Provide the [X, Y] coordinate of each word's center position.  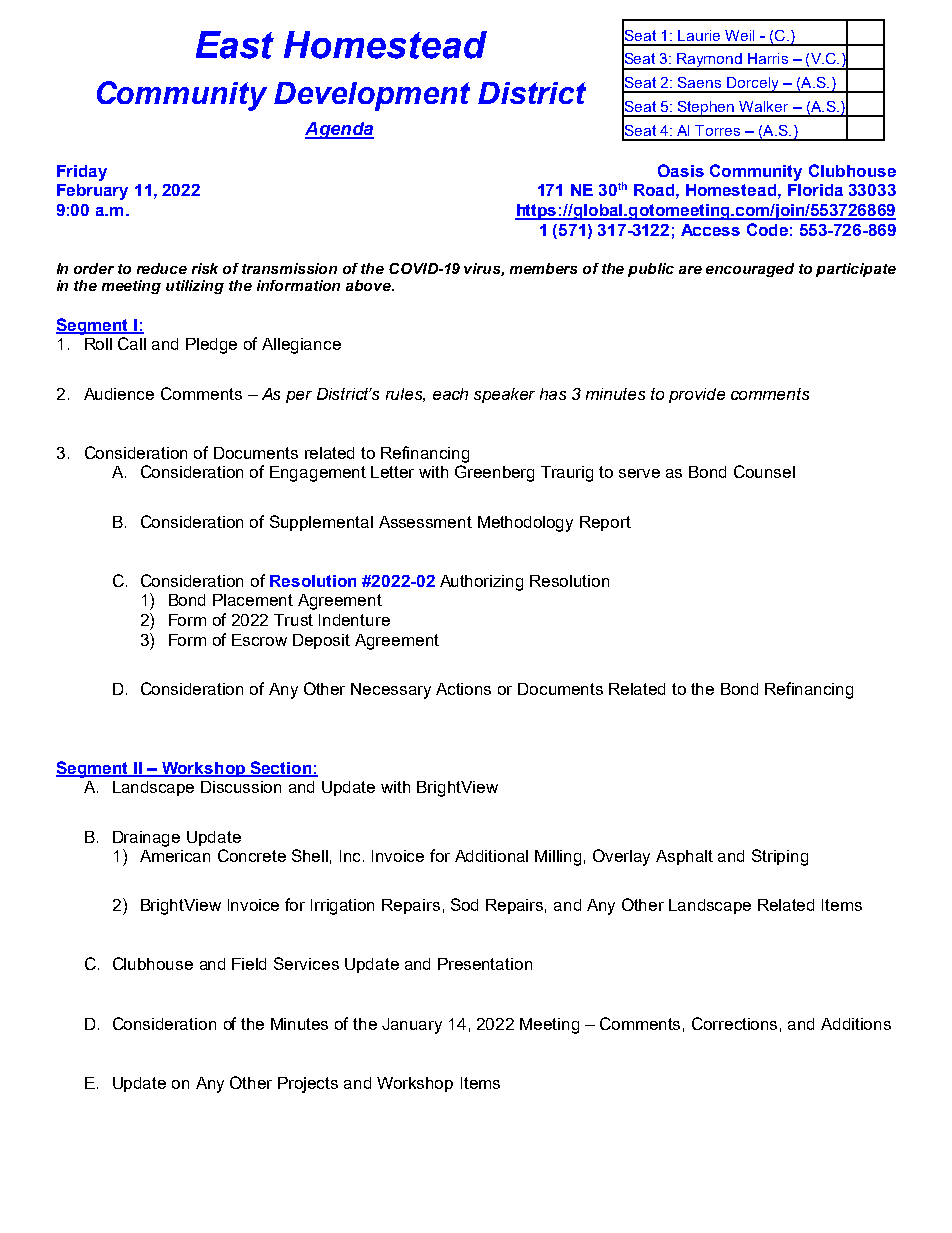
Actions [463, 689]
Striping [780, 857]
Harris [768, 58]
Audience [119, 394]
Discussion [241, 787]
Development [372, 96]
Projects [308, 1085]
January [412, 1026]
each [450, 394]
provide [697, 395]
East [235, 45]
